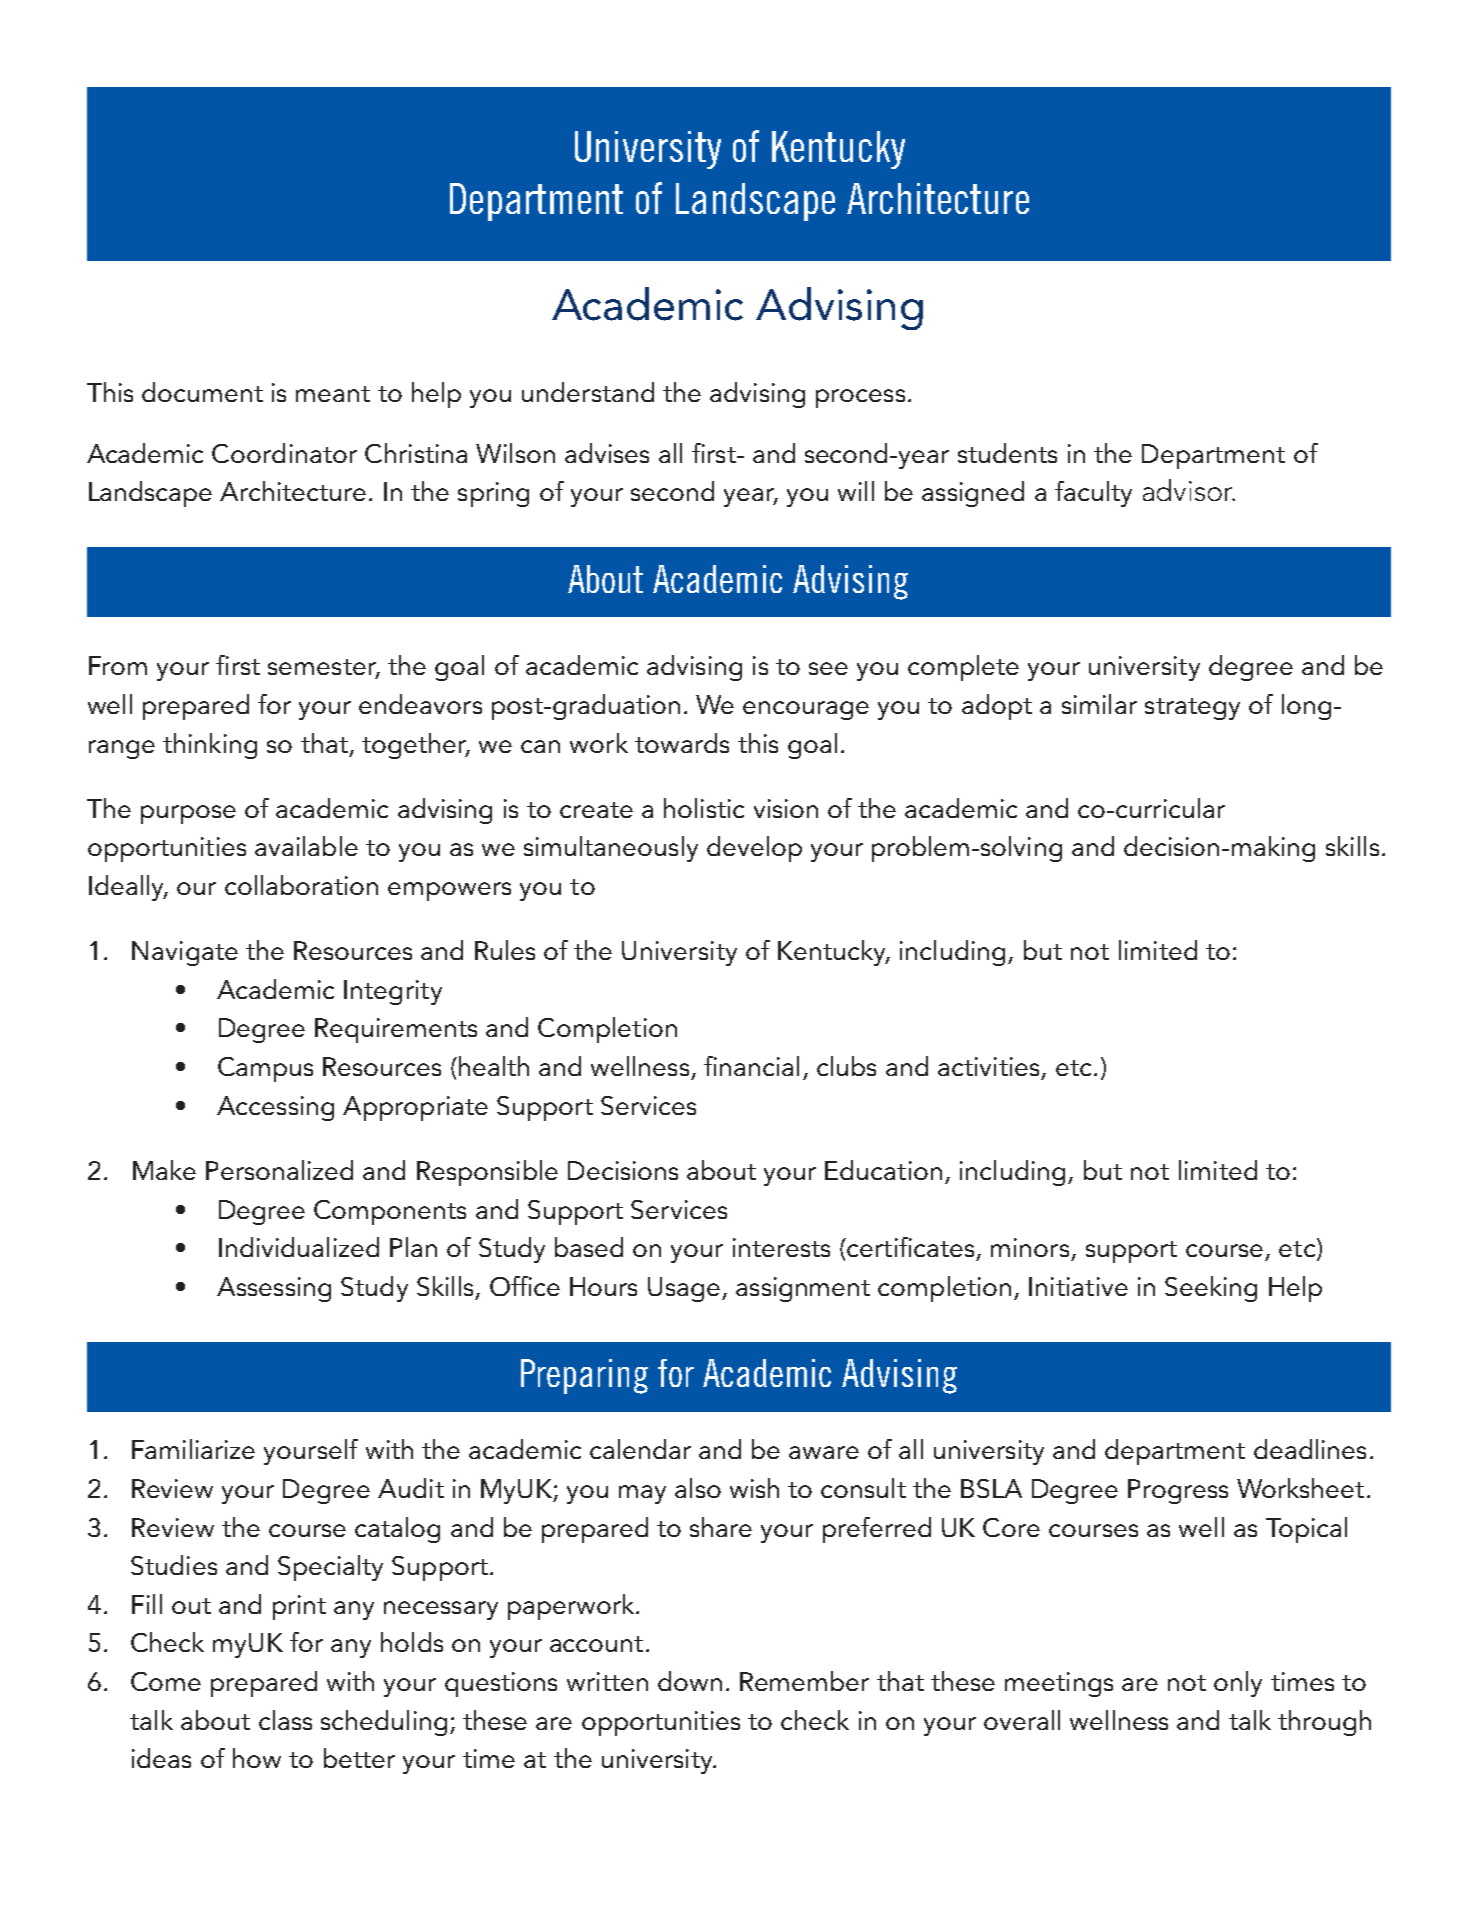 The width and height of the screenshot is (1477, 1912). What do you see at coordinates (284, 453) in the screenshot?
I see `Coordinator` at bounding box center [284, 453].
